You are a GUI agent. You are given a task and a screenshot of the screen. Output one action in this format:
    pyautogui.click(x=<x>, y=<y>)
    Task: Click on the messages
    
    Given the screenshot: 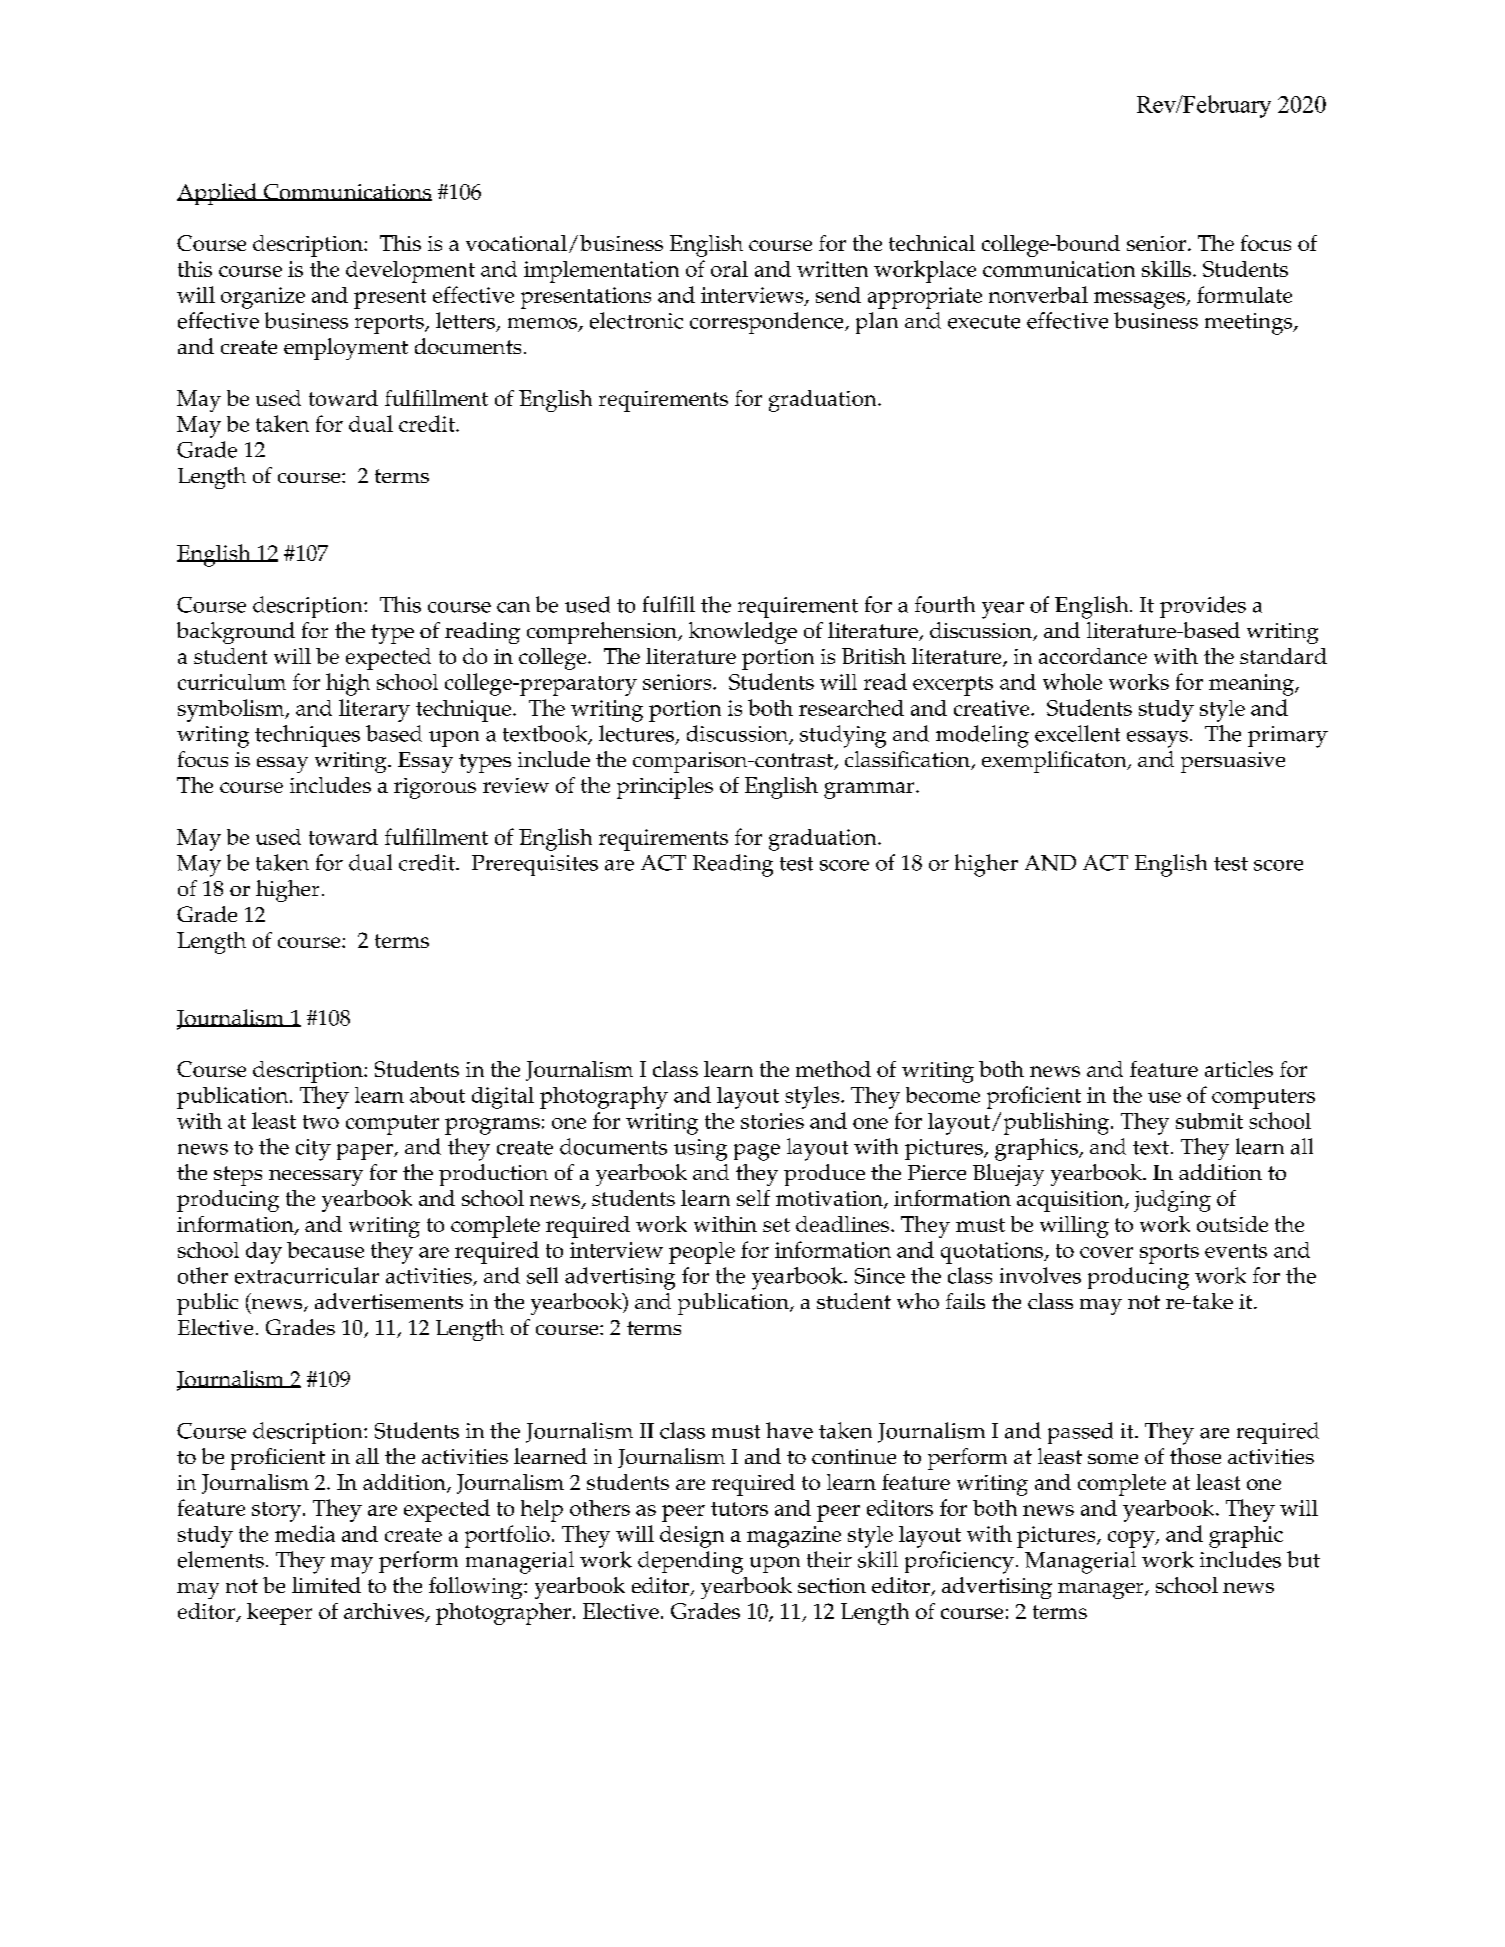 What is the action you would take?
    pyautogui.click(x=1140, y=300)
